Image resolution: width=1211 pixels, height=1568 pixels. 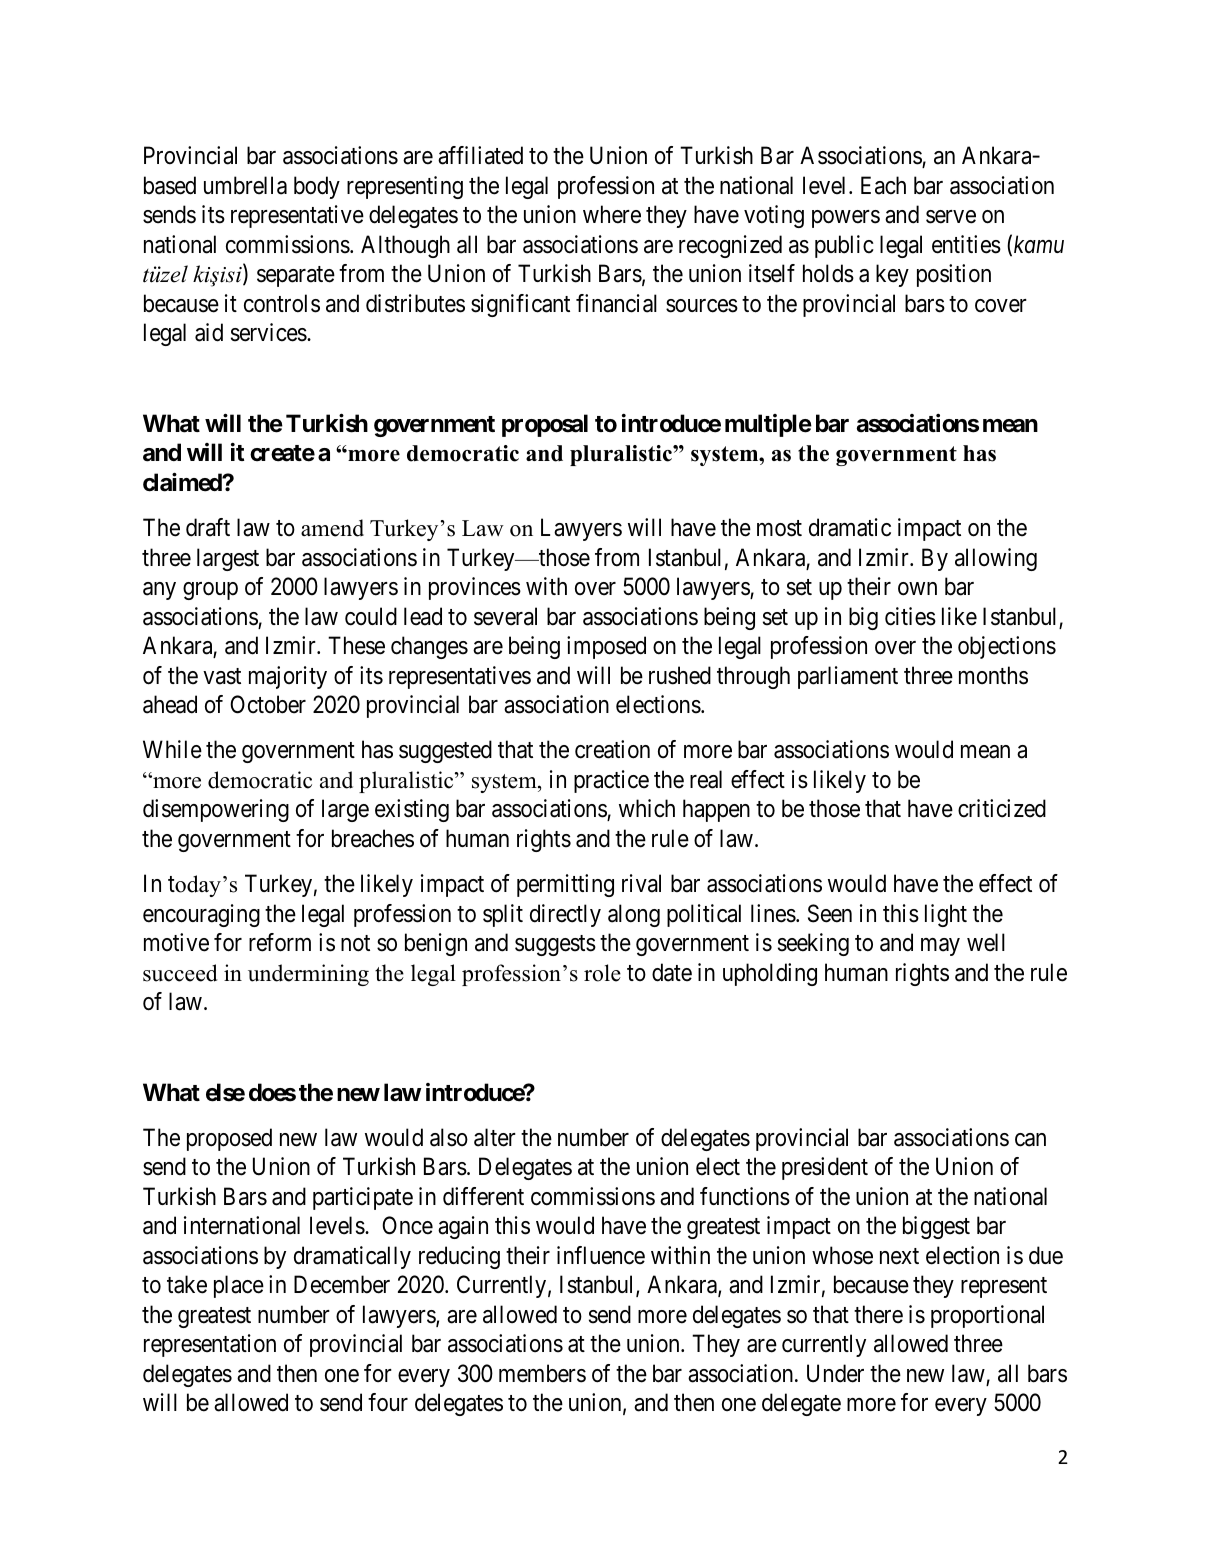 What do you see at coordinates (611, 781) in the screenshot?
I see `practice` at bounding box center [611, 781].
